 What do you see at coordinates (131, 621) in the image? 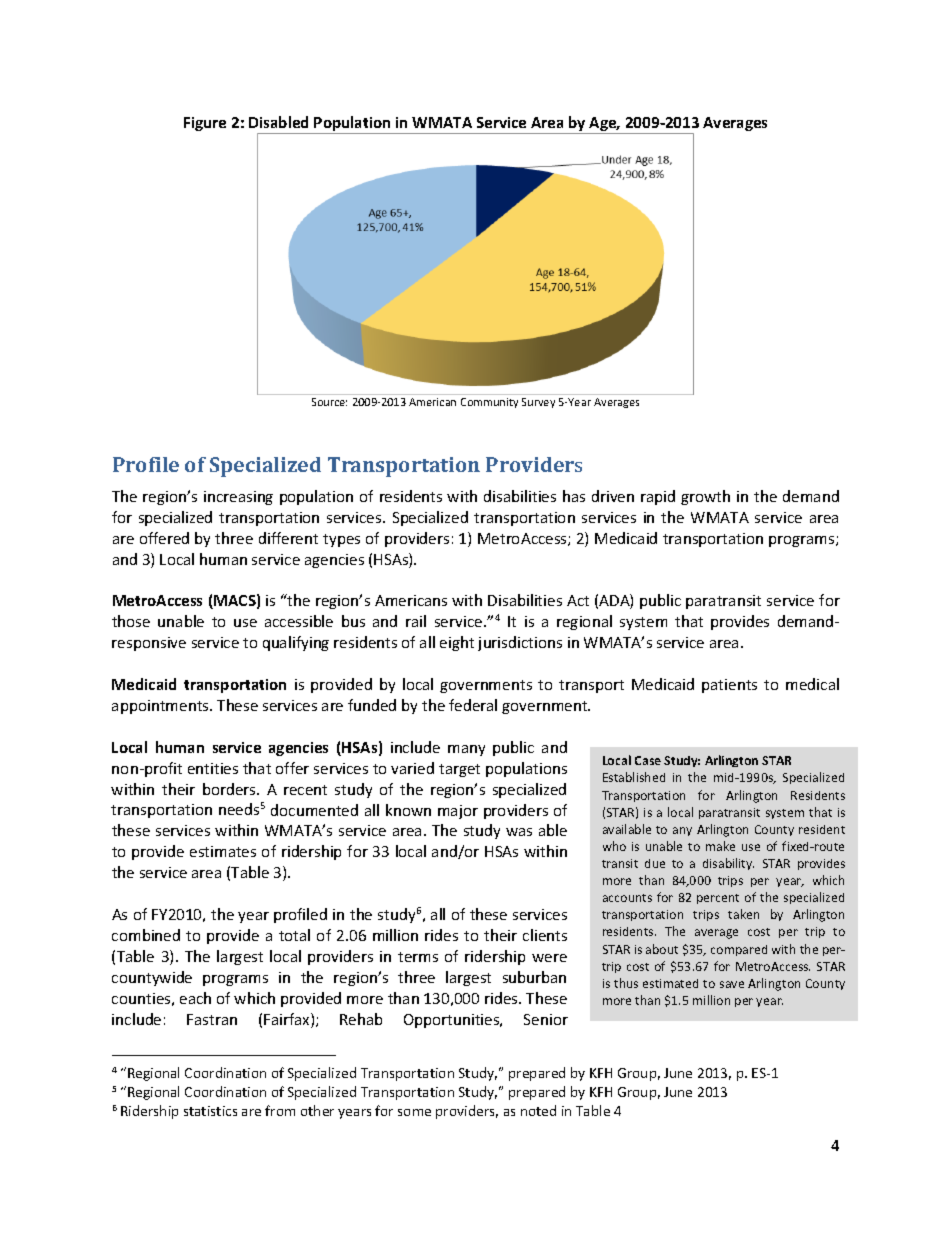
I see `those` at bounding box center [131, 621].
